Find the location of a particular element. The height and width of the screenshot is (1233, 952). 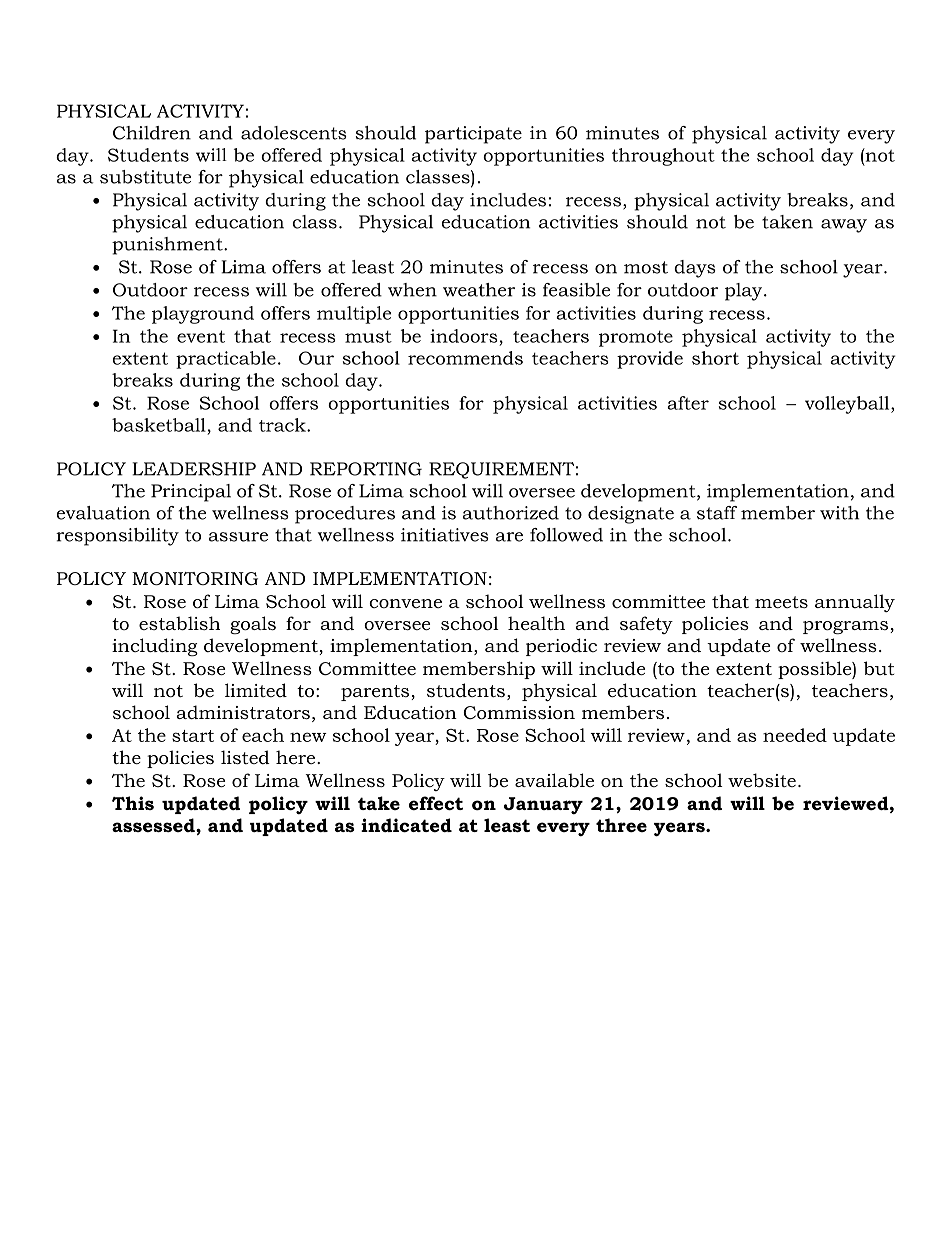

health is located at coordinates (536, 623).
